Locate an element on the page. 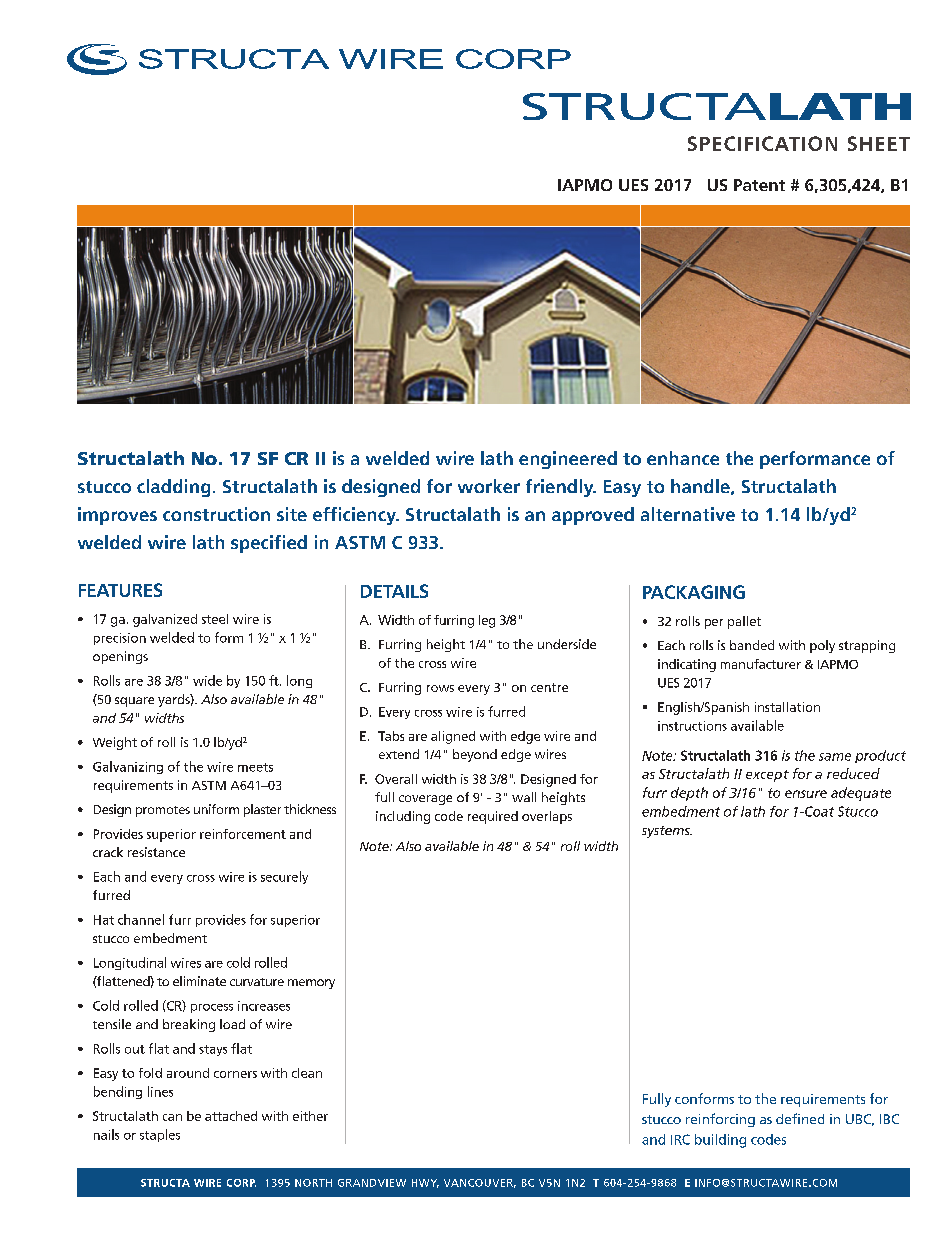 The image size is (952, 1233). centre is located at coordinates (549, 687).
